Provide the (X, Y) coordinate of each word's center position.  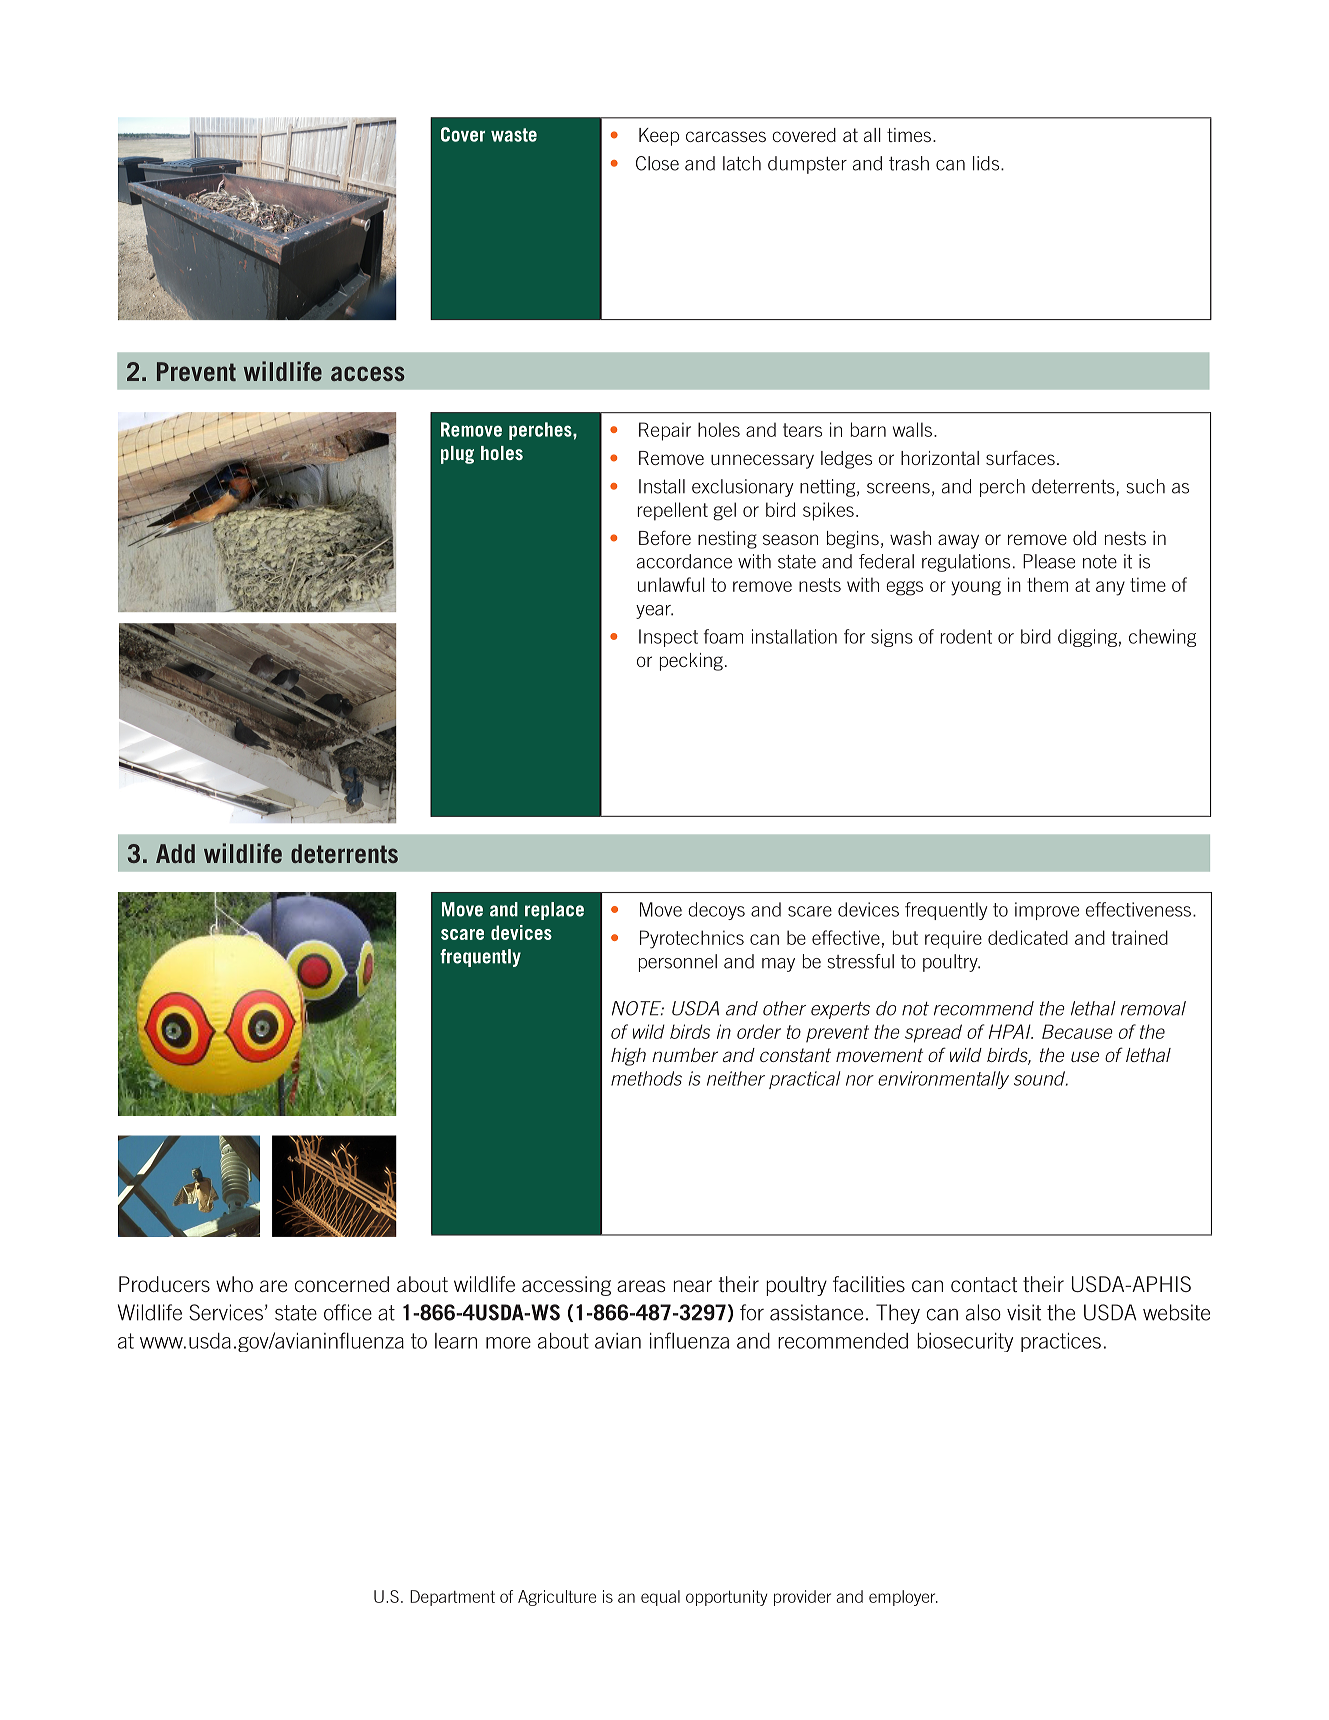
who (234, 1284)
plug (457, 455)
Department (452, 1598)
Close (657, 163)
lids (987, 163)
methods (646, 1078)
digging (1087, 638)
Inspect (668, 638)
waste (514, 135)
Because (1077, 1031)
